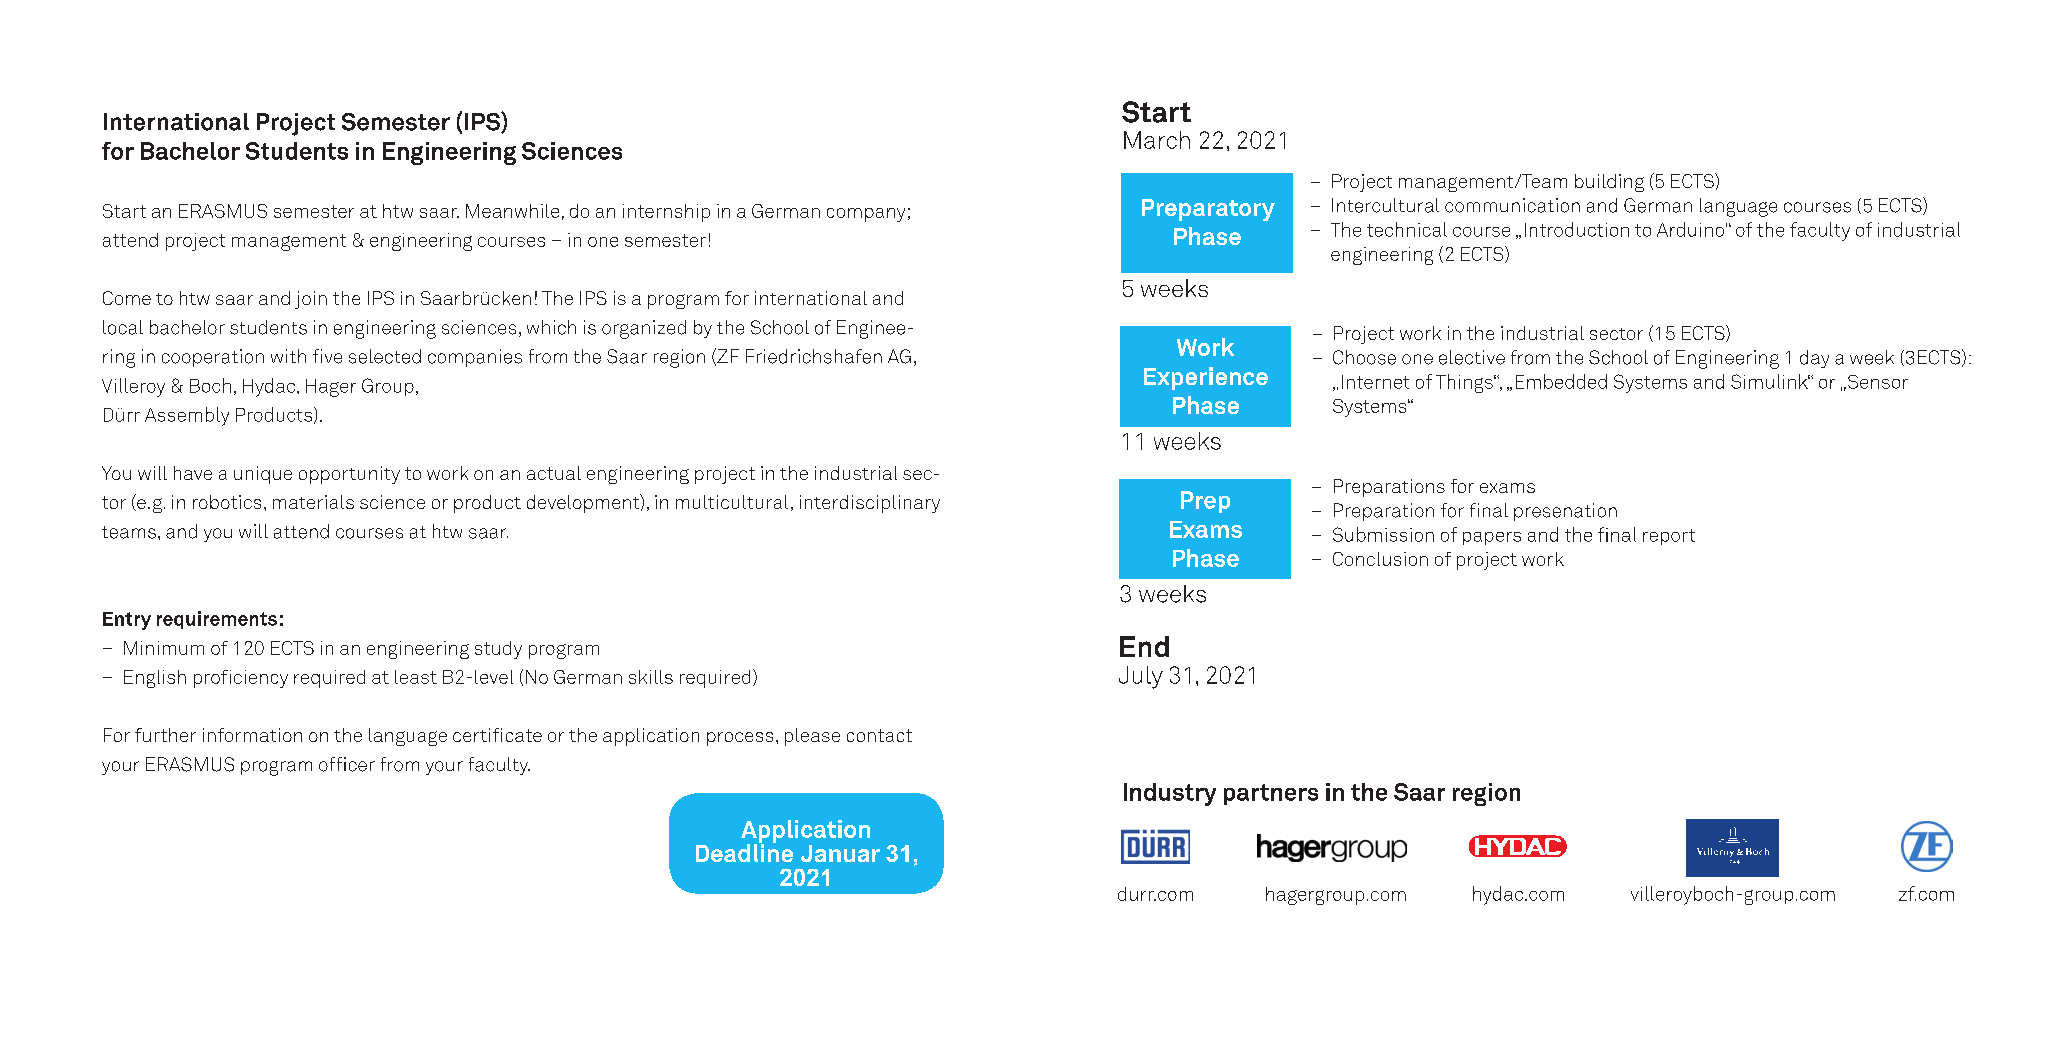  I want to click on partners, so click(1271, 794).
